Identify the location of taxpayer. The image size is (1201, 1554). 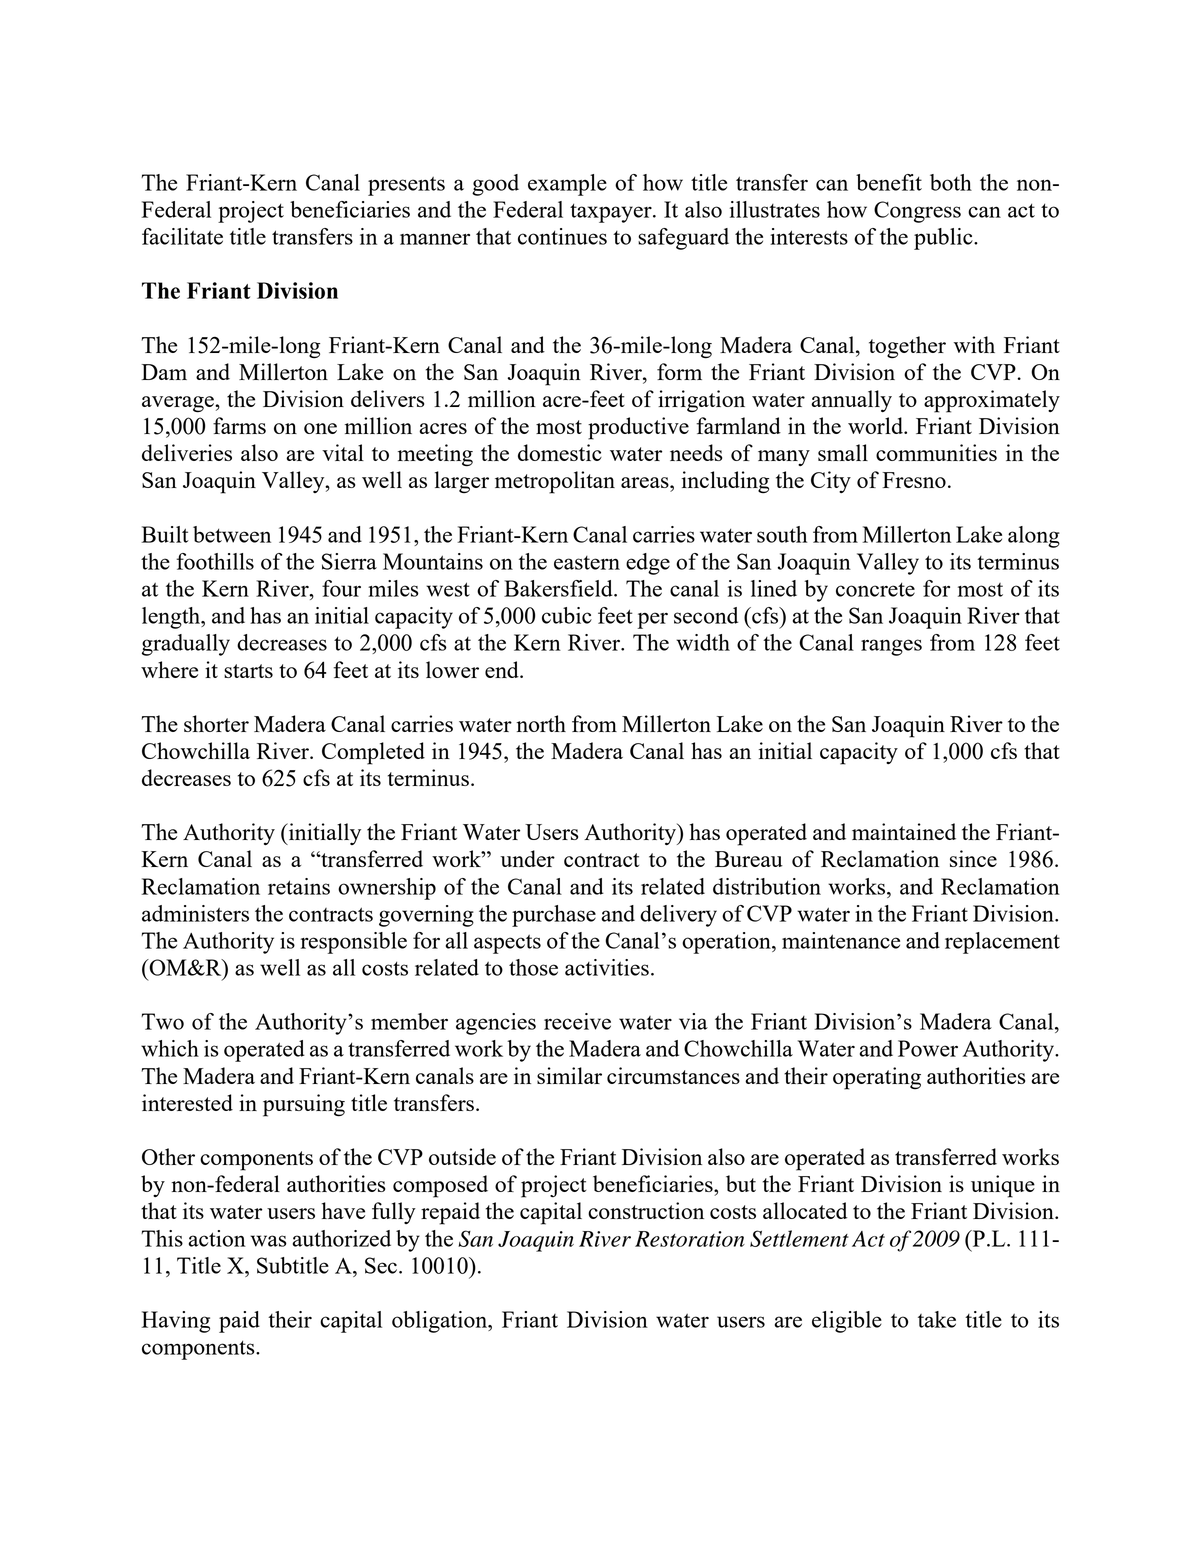
(612, 213).
